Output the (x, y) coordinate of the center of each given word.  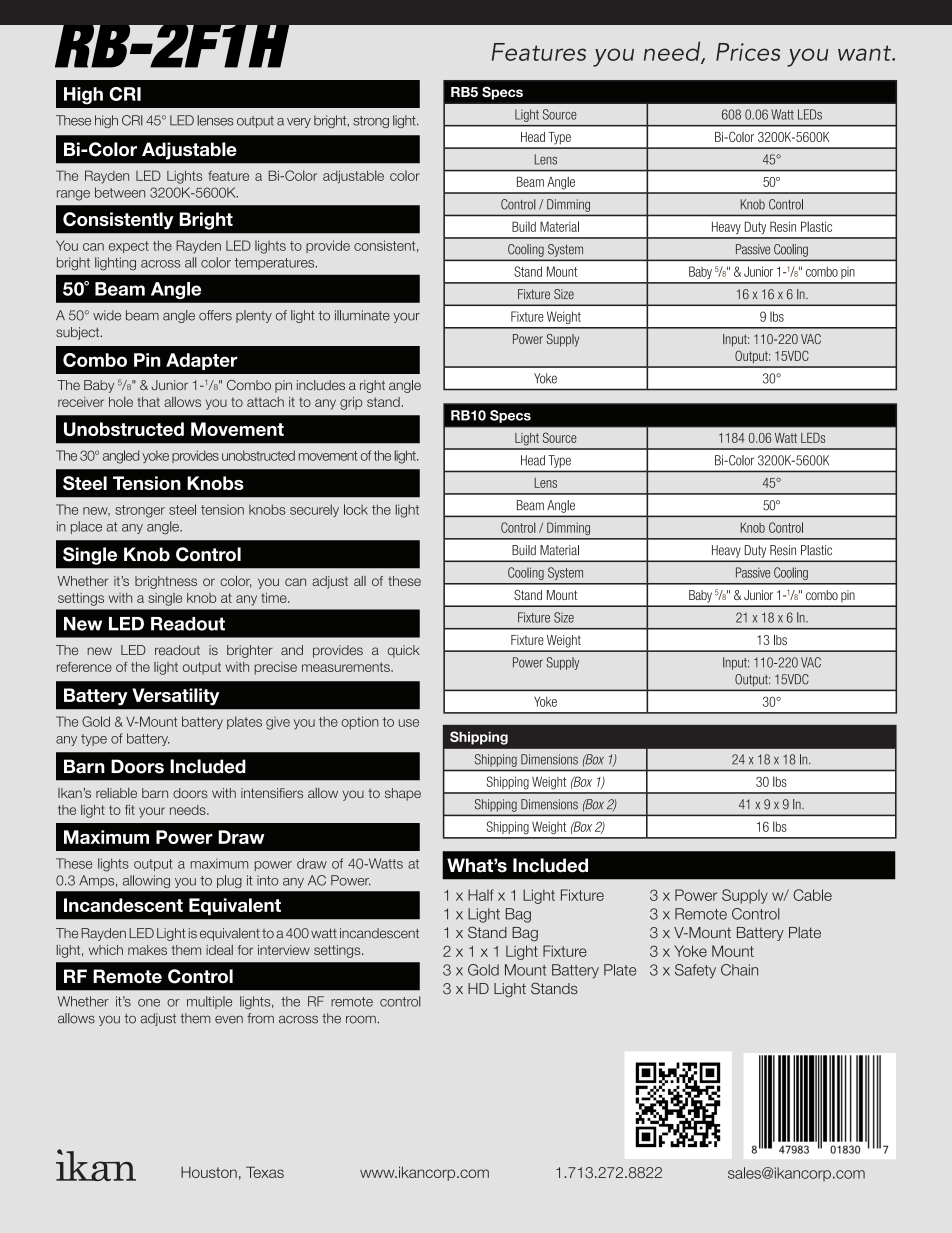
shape (403, 794)
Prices (748, 52)
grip (351, 403)
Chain (739, 970)
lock (356, 509)
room (362, 1019)
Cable (812, 895)
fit (130, 810)
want (866, 53)
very (299, 123)
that (148, 402)
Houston (209, 1172)
